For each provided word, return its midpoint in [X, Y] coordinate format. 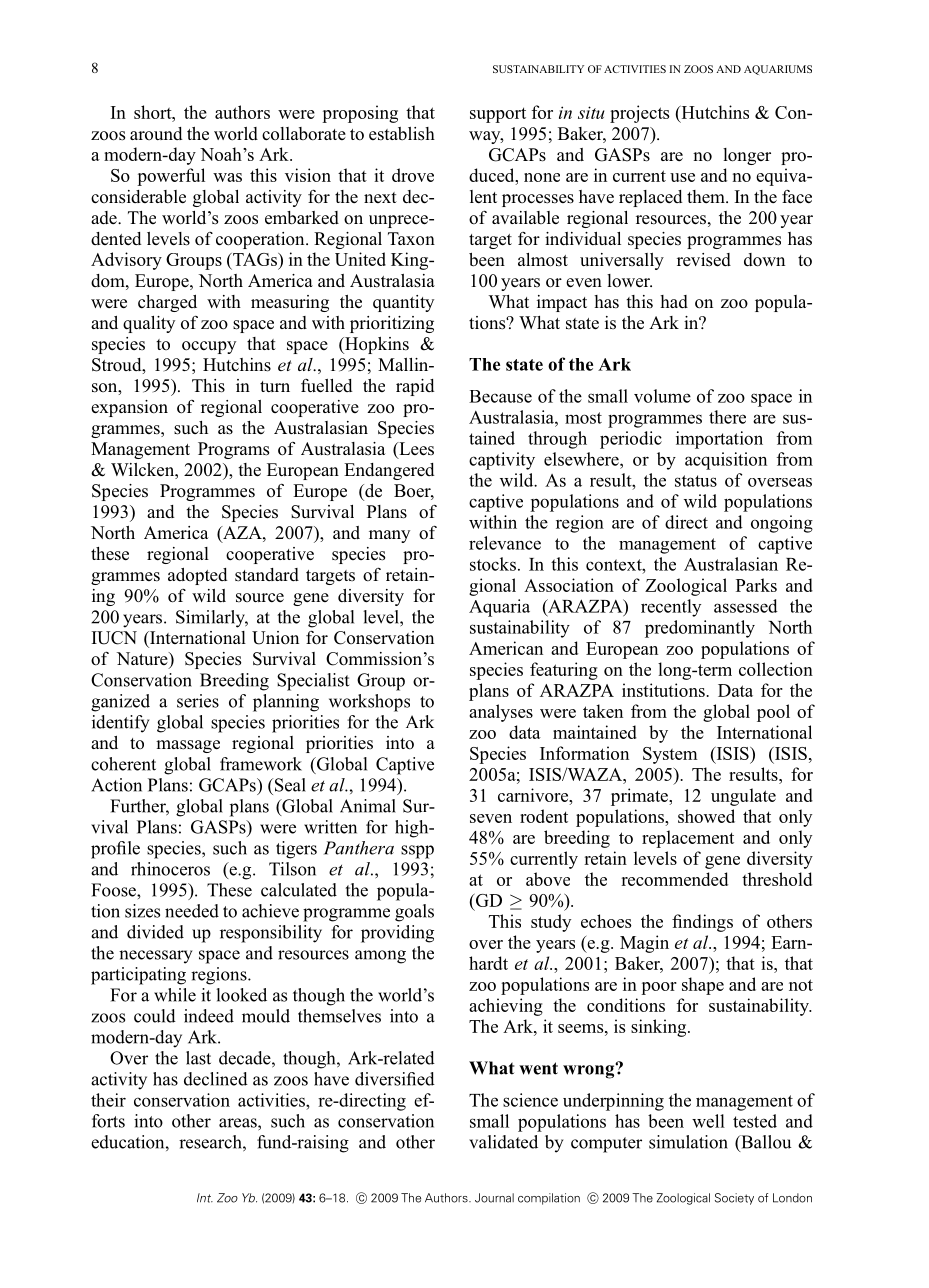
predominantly [700, 629]
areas [239, 1123]
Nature [143, 660]
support [498, 115]
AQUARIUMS [778, 70]
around [156, 133]
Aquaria [499, 608]
